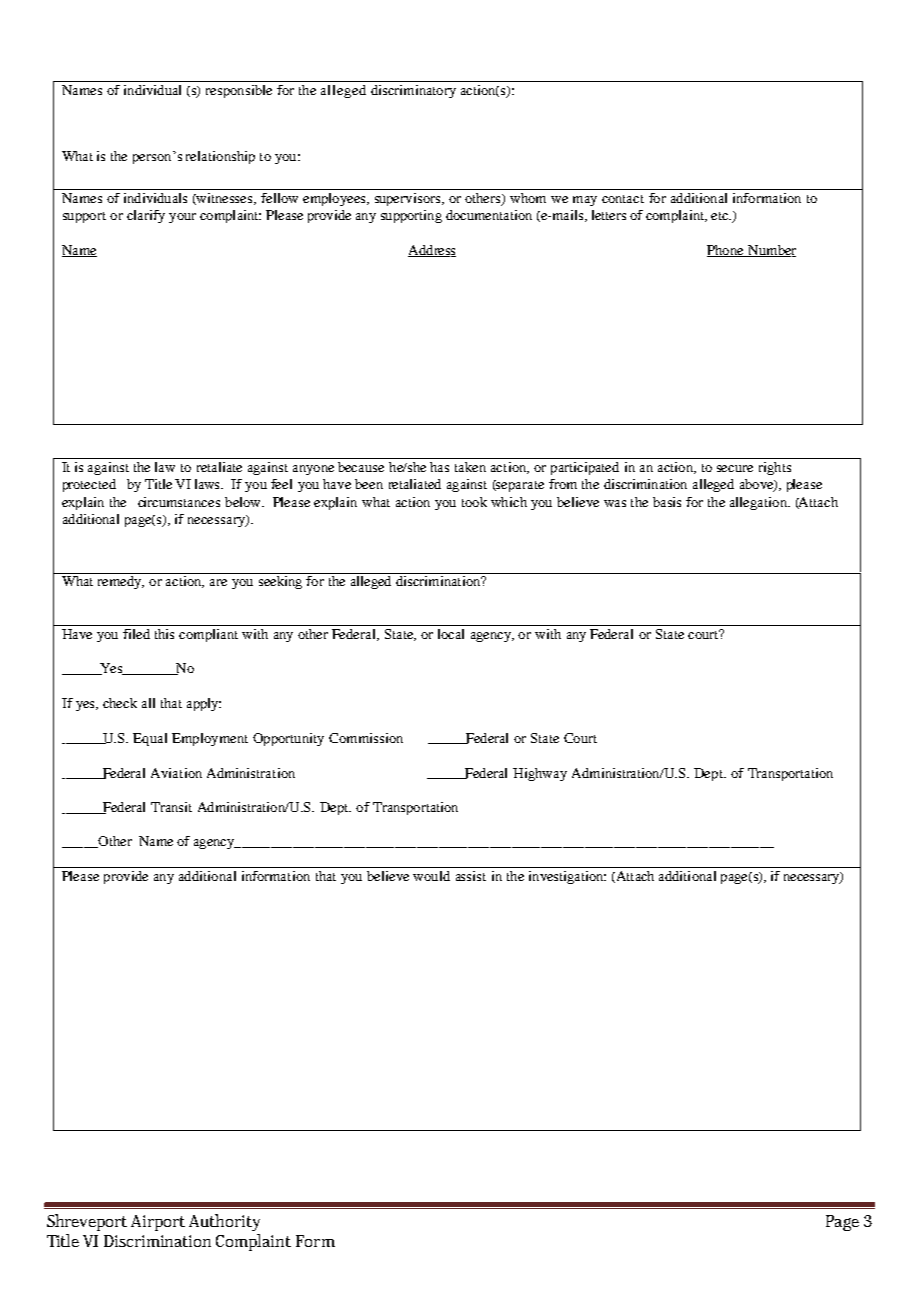 This screenshot has width=924, height=1308. Describe the element at coordinates (220, 157) in the screenshot. I see `relationship` at that location.
